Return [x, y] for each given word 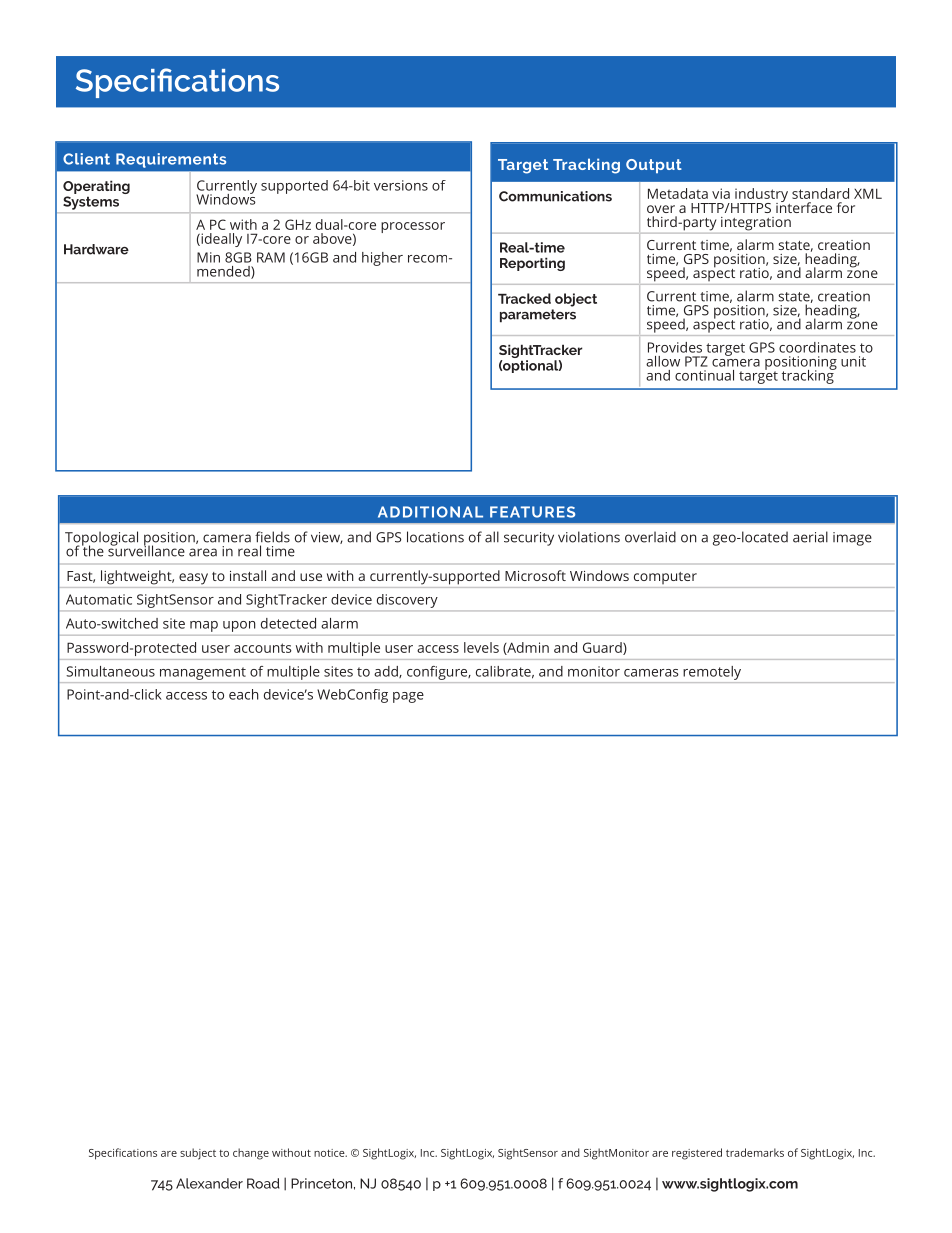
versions [401, 185]
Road [263, 1183]
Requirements [171, 160]
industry [762, 196]
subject [198, 1154]
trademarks [755, 1152]
